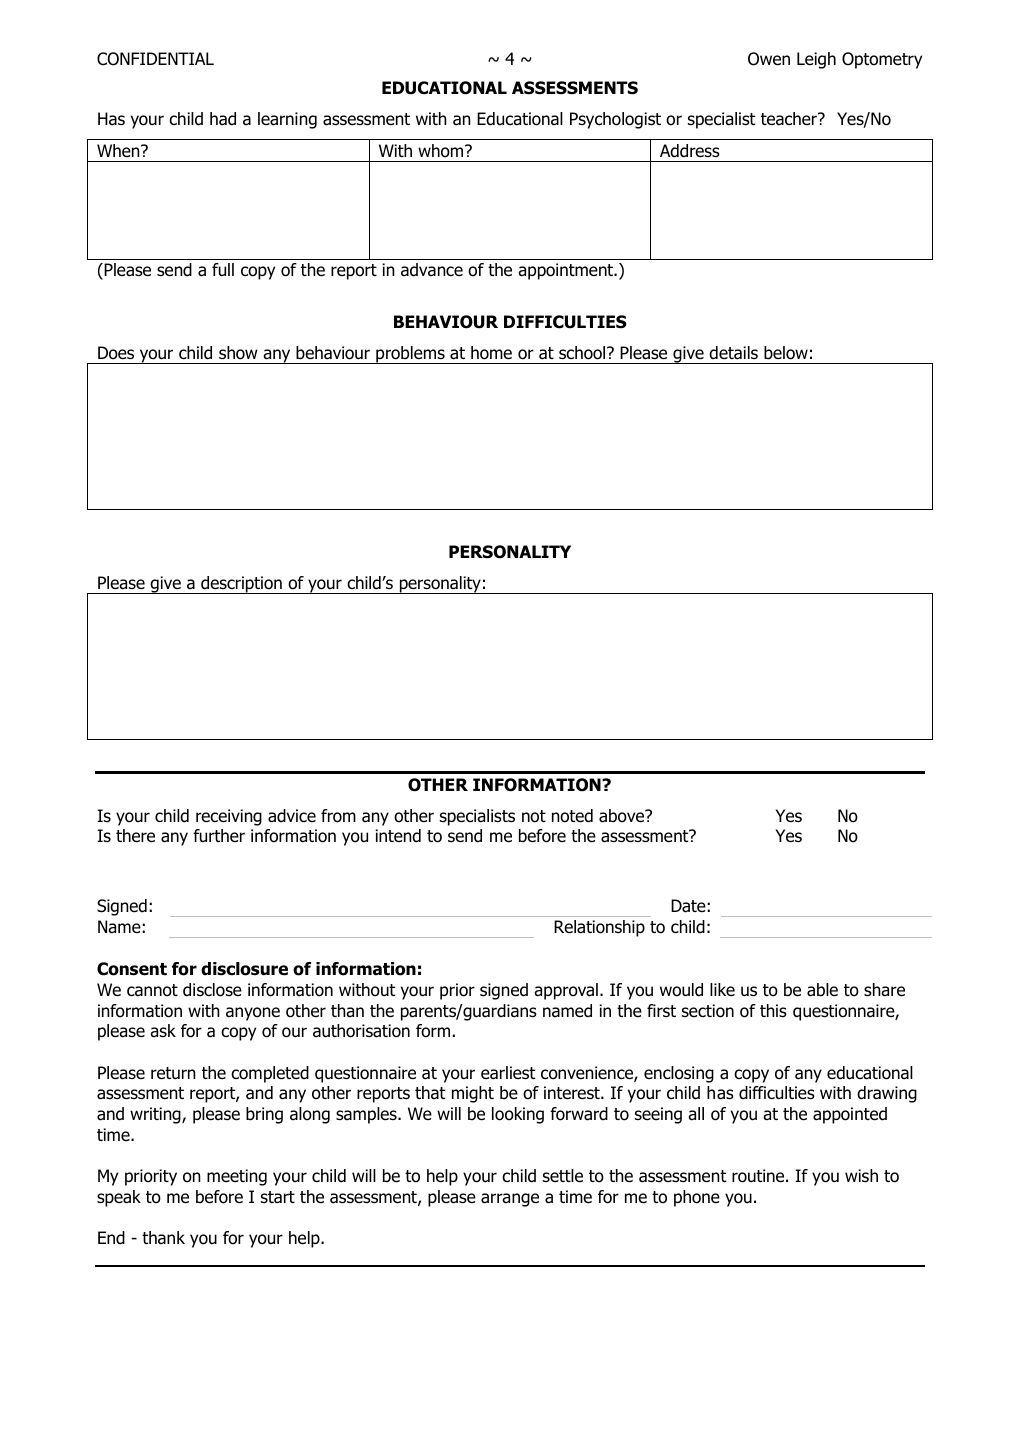 The height and width of the screenshot is (1442, 1020). What do you see at coordinates (599, 928) in the screenshot?
I see `Relationship` at bounding box center [599, 928].
